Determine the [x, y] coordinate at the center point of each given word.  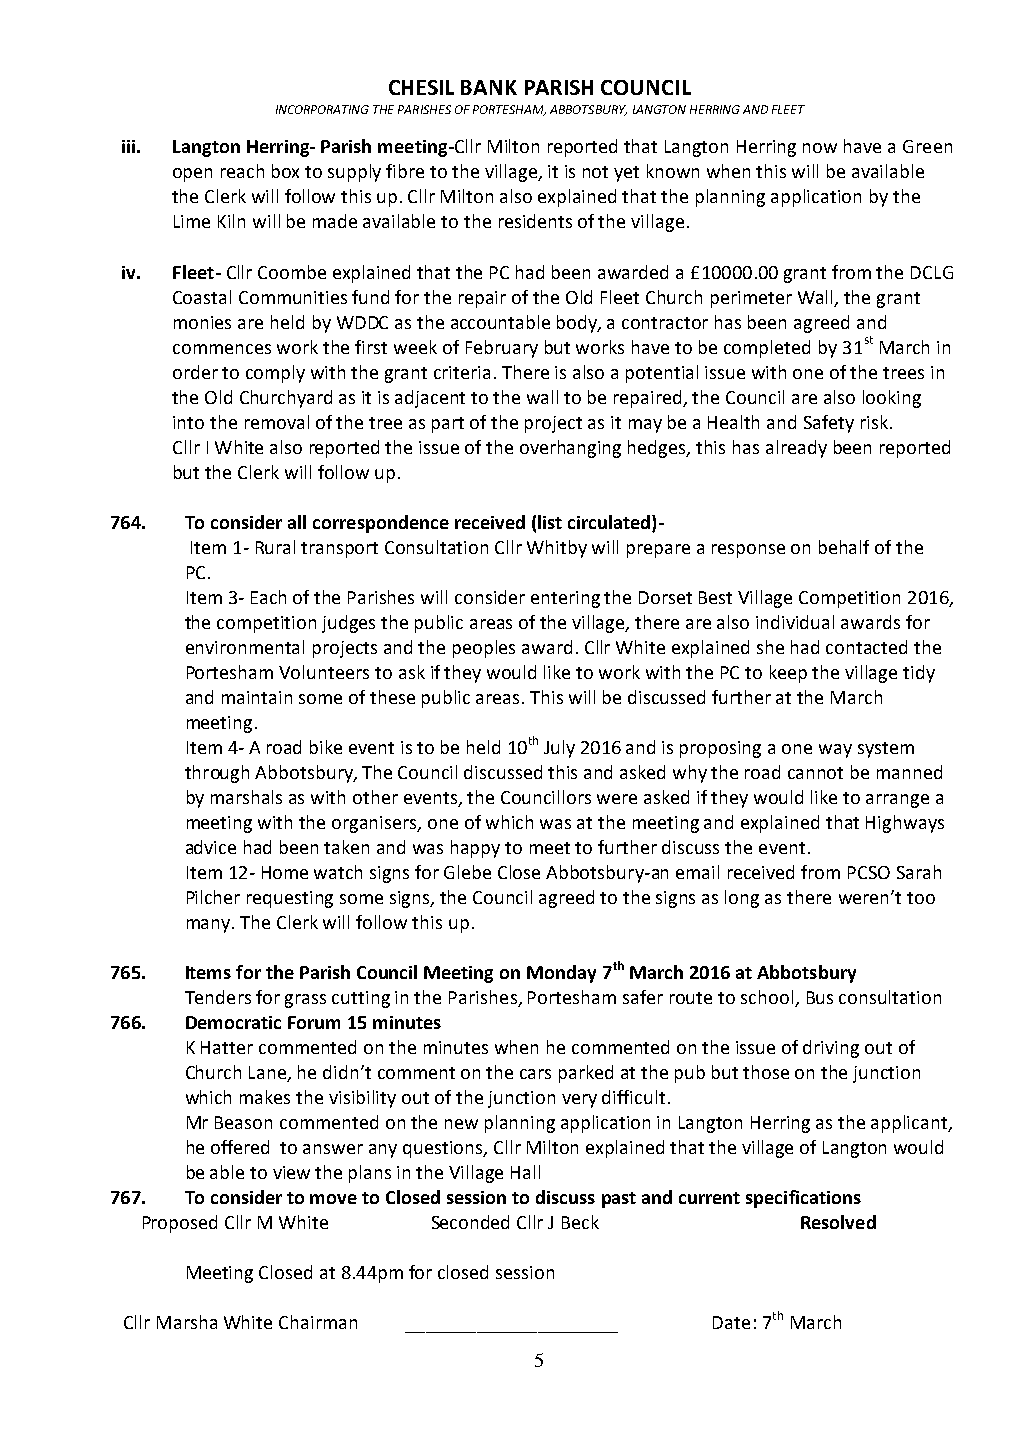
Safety [829, 424]
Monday [561, 974]
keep [788, 674]
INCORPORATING [322, 109]
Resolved [838, 1222]
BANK [489, 87]
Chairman [318, 1322]
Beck [580, 1222]
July [559, 749]
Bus [820, 997]
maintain [257, 697]
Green [927, 146]
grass [305, 1001]
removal [277, 422]
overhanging [570, 449]
